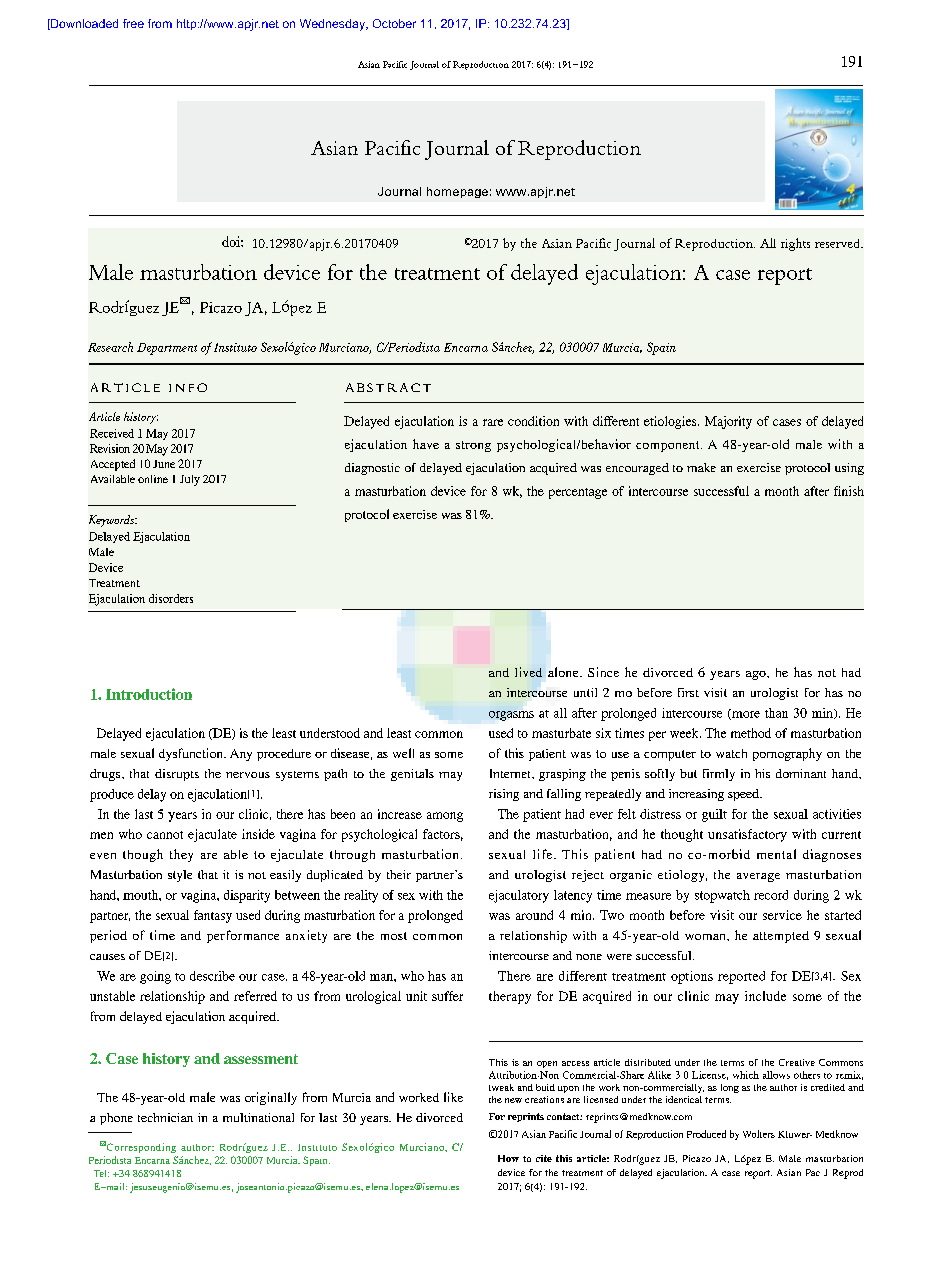 The image size is (952, 1284). I want to click on technician, so click(165, 1117).
